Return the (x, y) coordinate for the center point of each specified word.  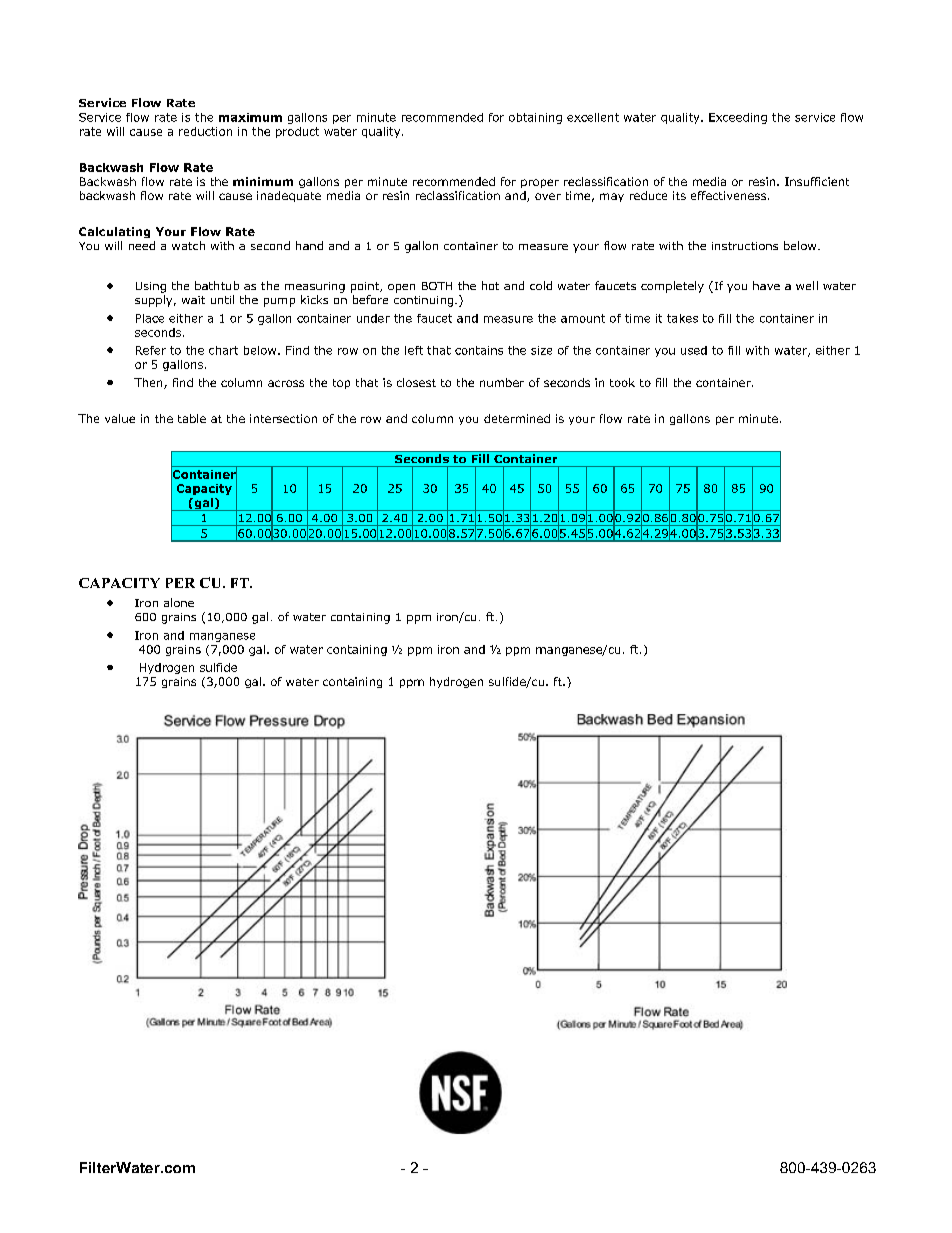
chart (223, 350)
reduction (205, 131)
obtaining (535, 118)
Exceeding (738, 118)
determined (517, 418)
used (694, 350)
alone (179, 602)
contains (479, 350)
